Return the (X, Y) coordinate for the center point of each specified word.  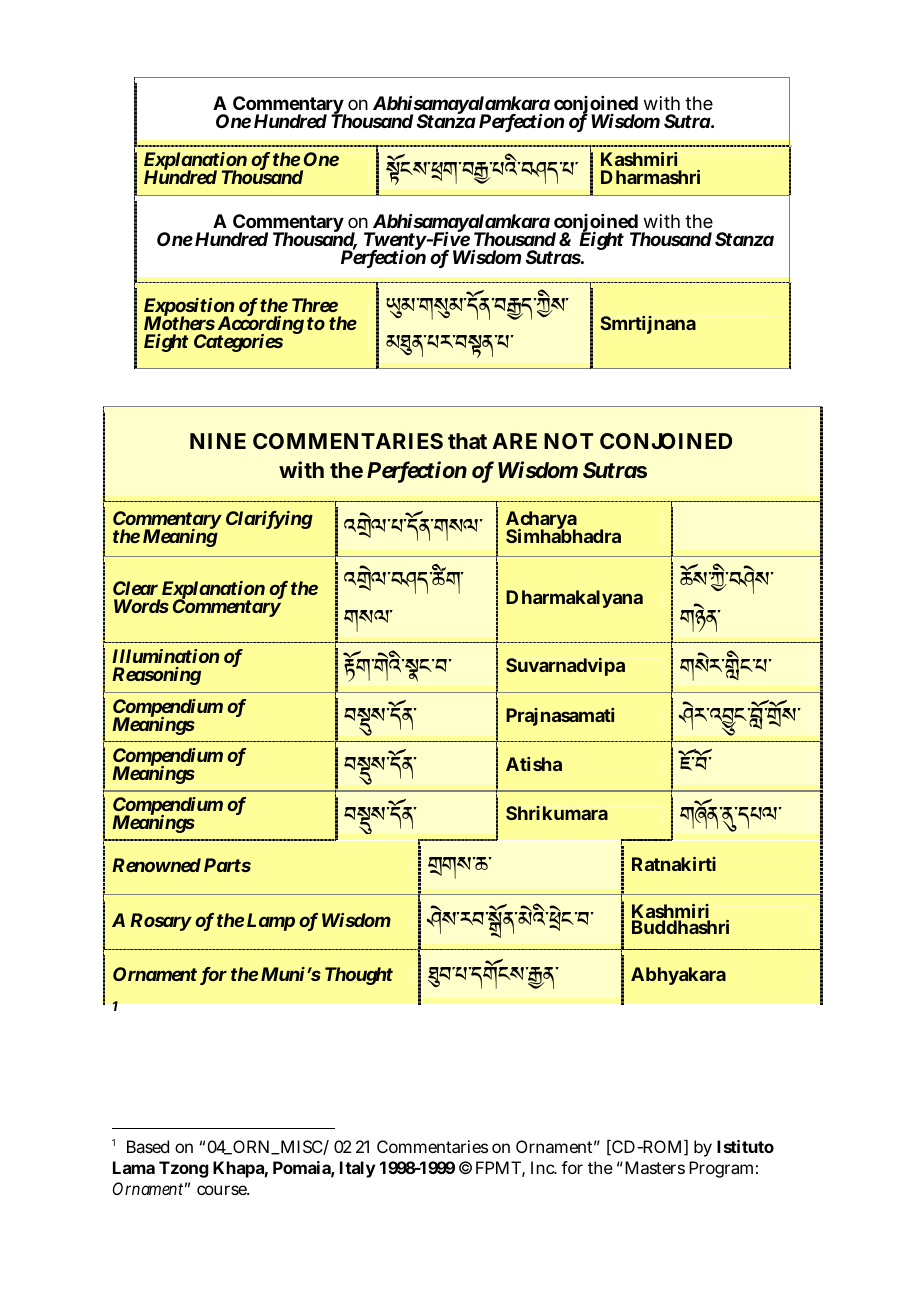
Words (141, 606)
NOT (568, 441)
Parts (227, 865)
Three (315, 305)
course (223, 1190)
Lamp (271, 922)
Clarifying (269, 520)
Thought (359, 976)
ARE (514, 441)
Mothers (179, 322)
